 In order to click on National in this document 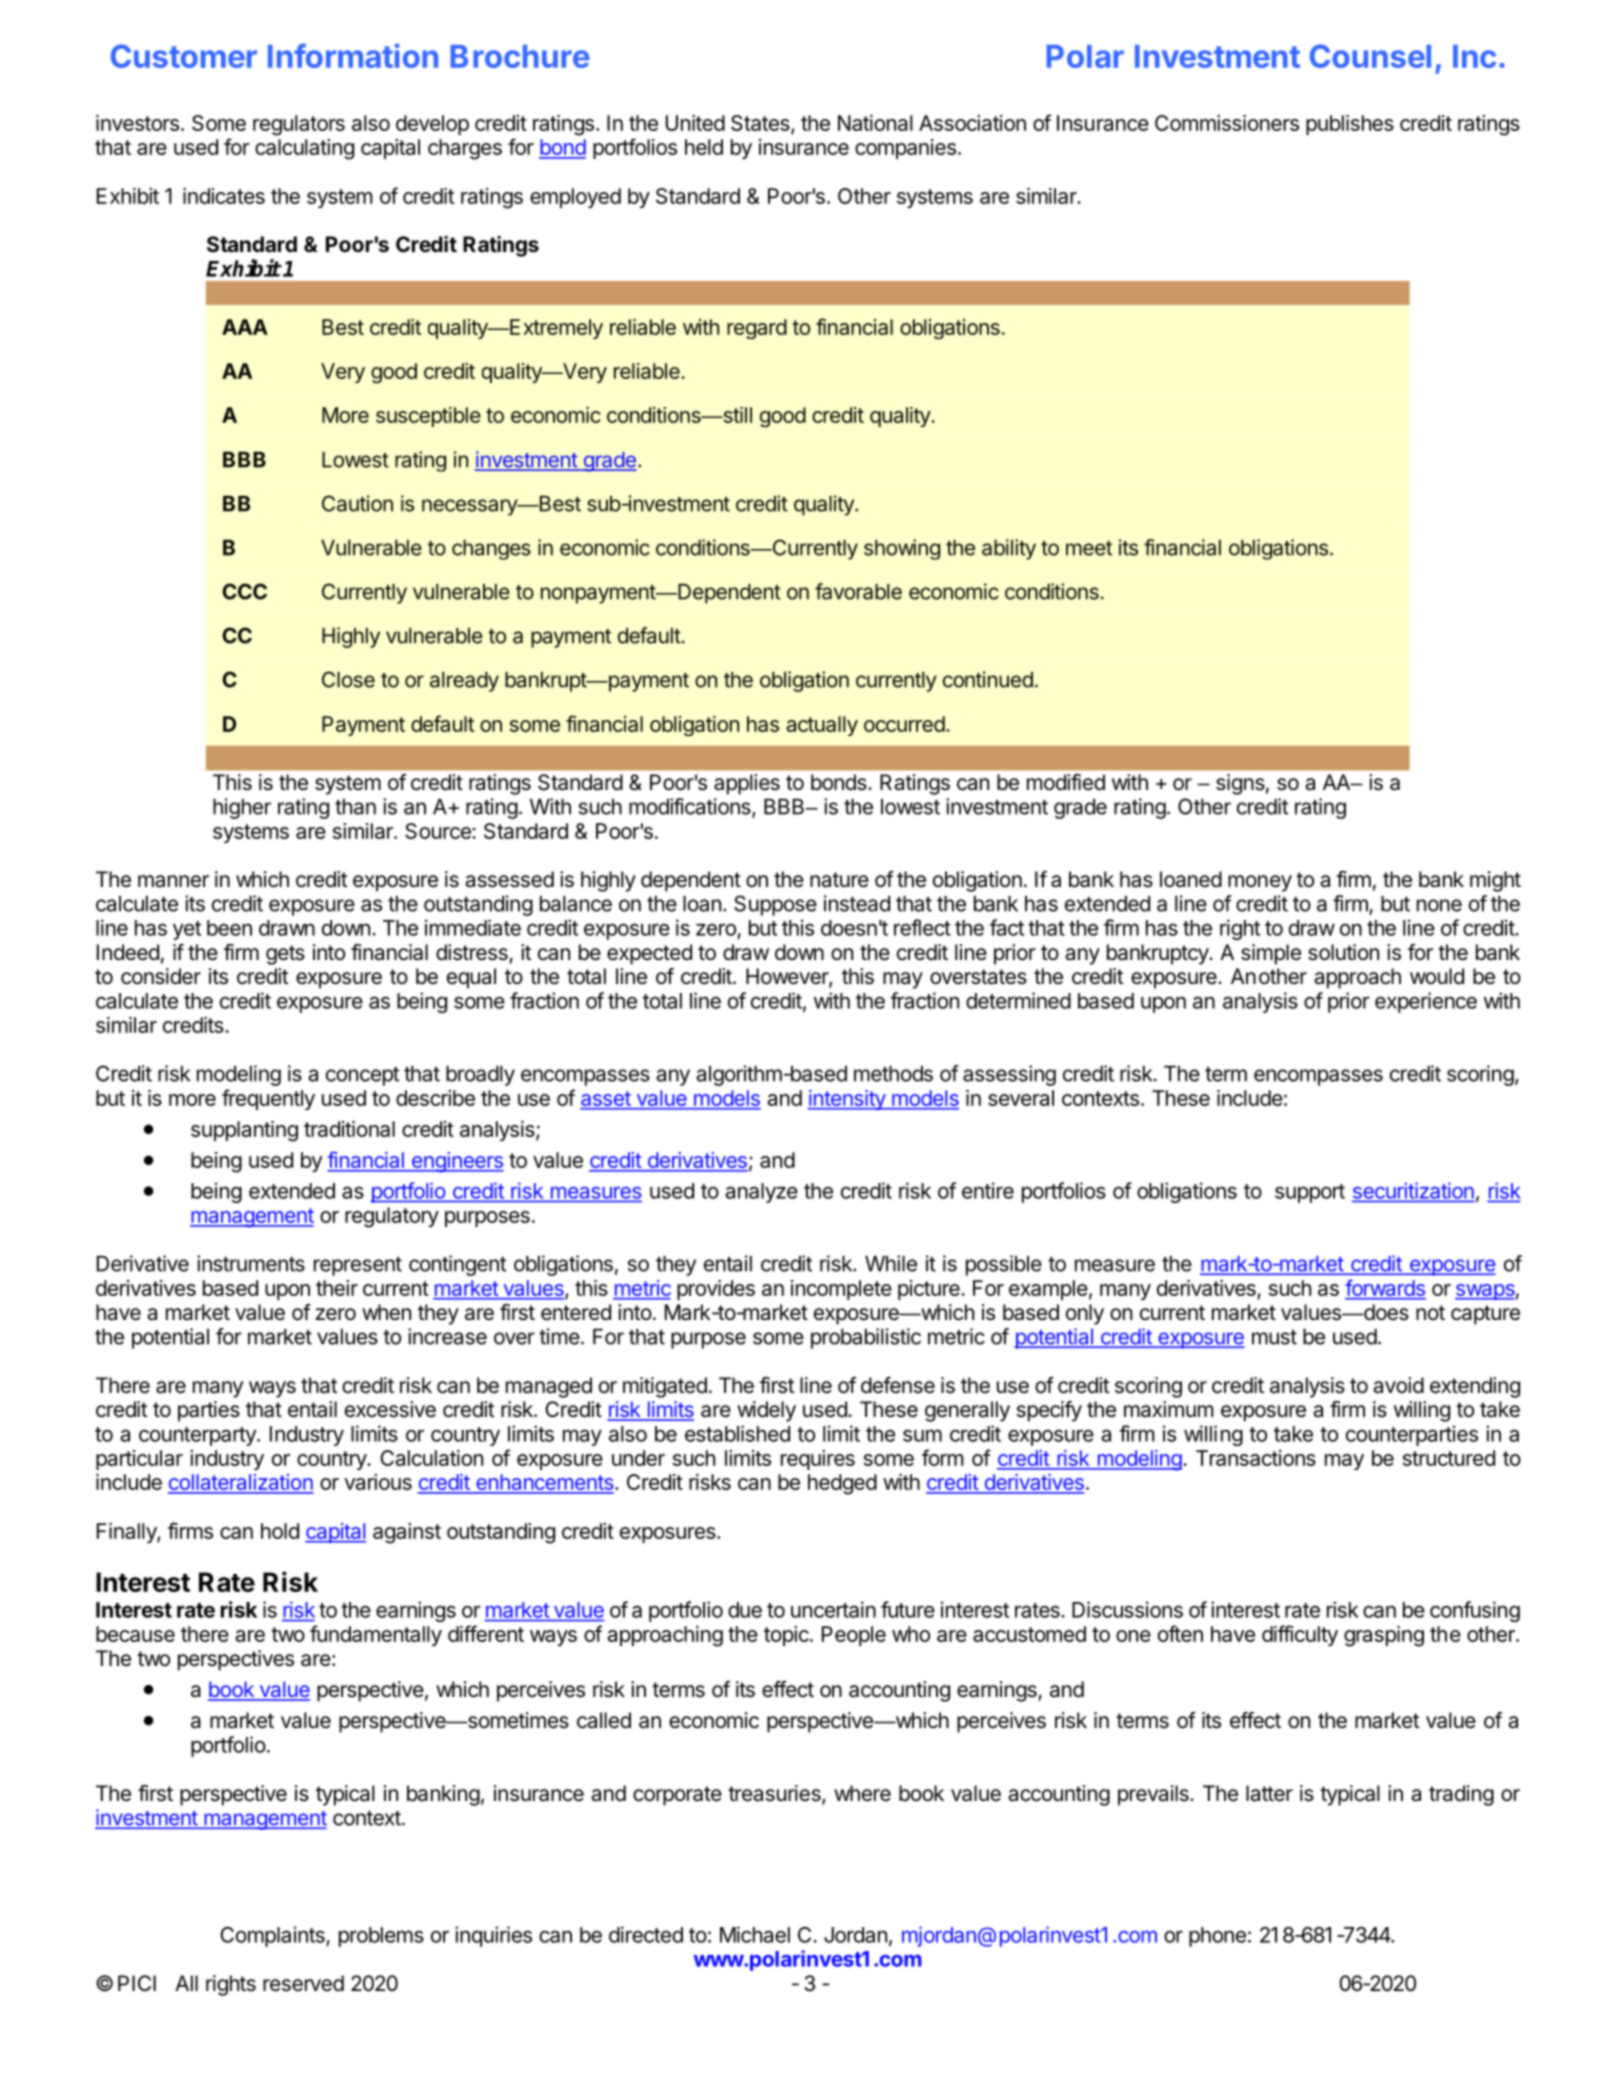, I will do `click(875, 123)`.
